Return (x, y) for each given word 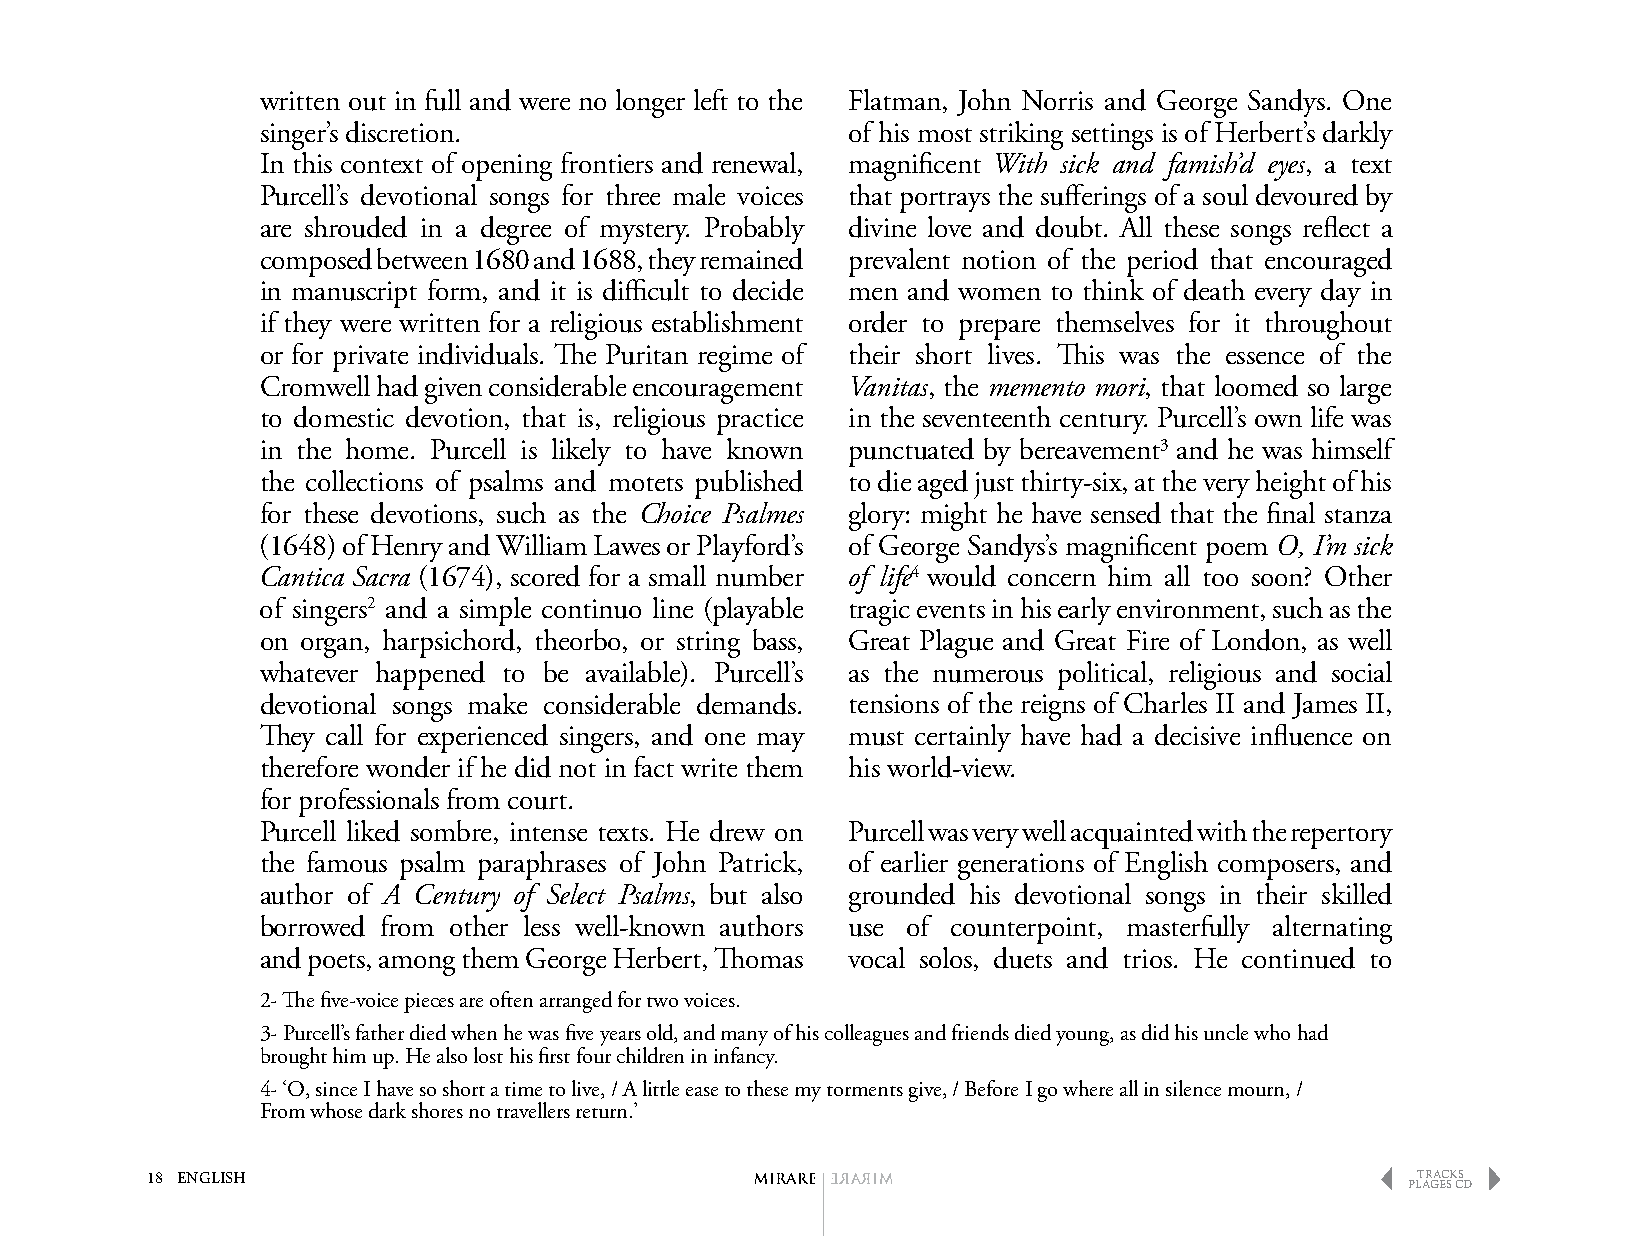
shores (437, 1110)
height (1291, 484)
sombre (451, 830)
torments (865, 1091)
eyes (1288, 171)
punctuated (911, 452)
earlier (914, 861)
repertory (1342, 838)
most (945, 135)
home (377, 448)
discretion (400, 132)
